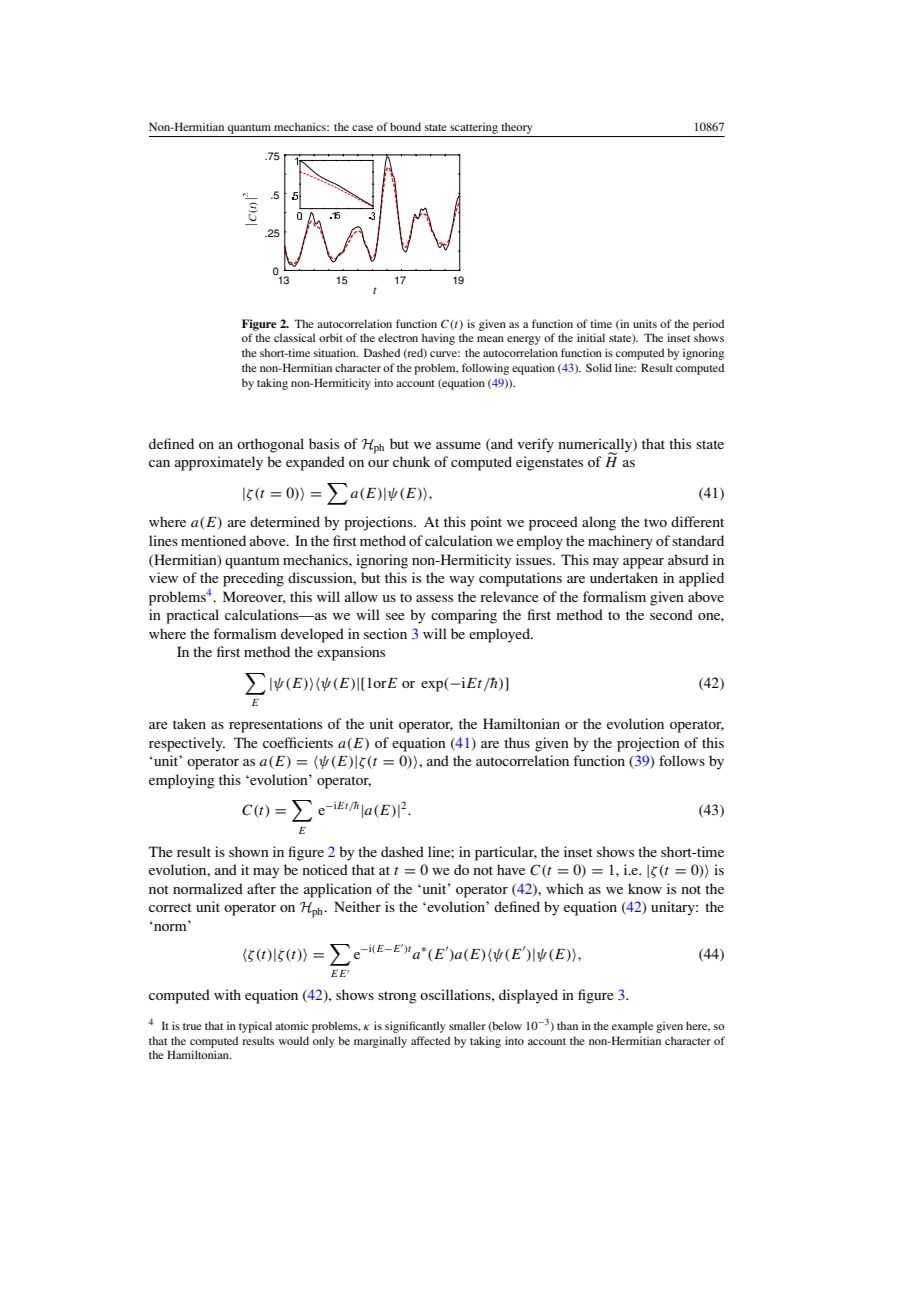 This screenshot has width=924, height=1308. Describe the element at coordinates (599, 367) in the screenshot. I see `Solid` at that location.
